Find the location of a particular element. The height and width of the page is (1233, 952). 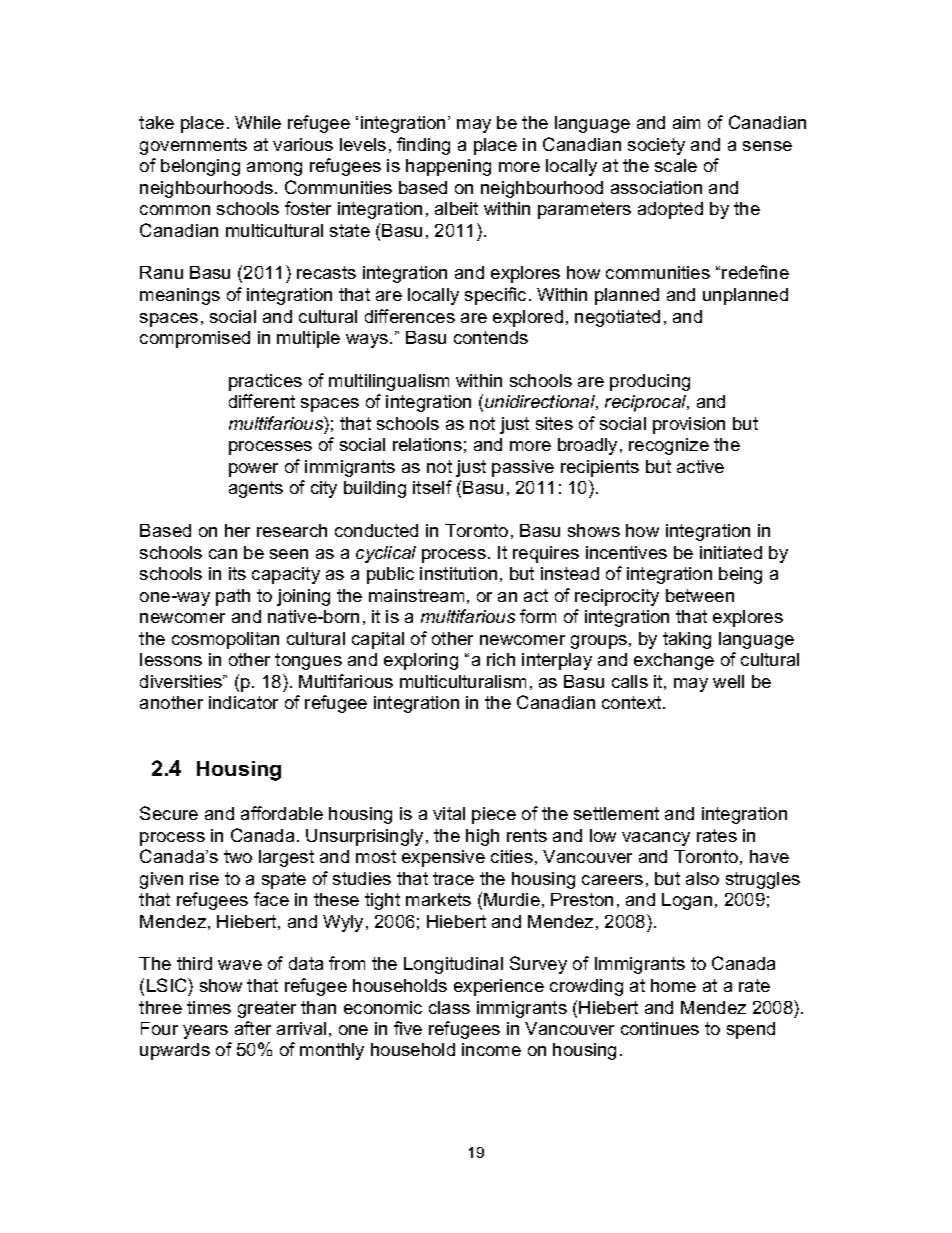

governments is located at coordinates (193, 146).
